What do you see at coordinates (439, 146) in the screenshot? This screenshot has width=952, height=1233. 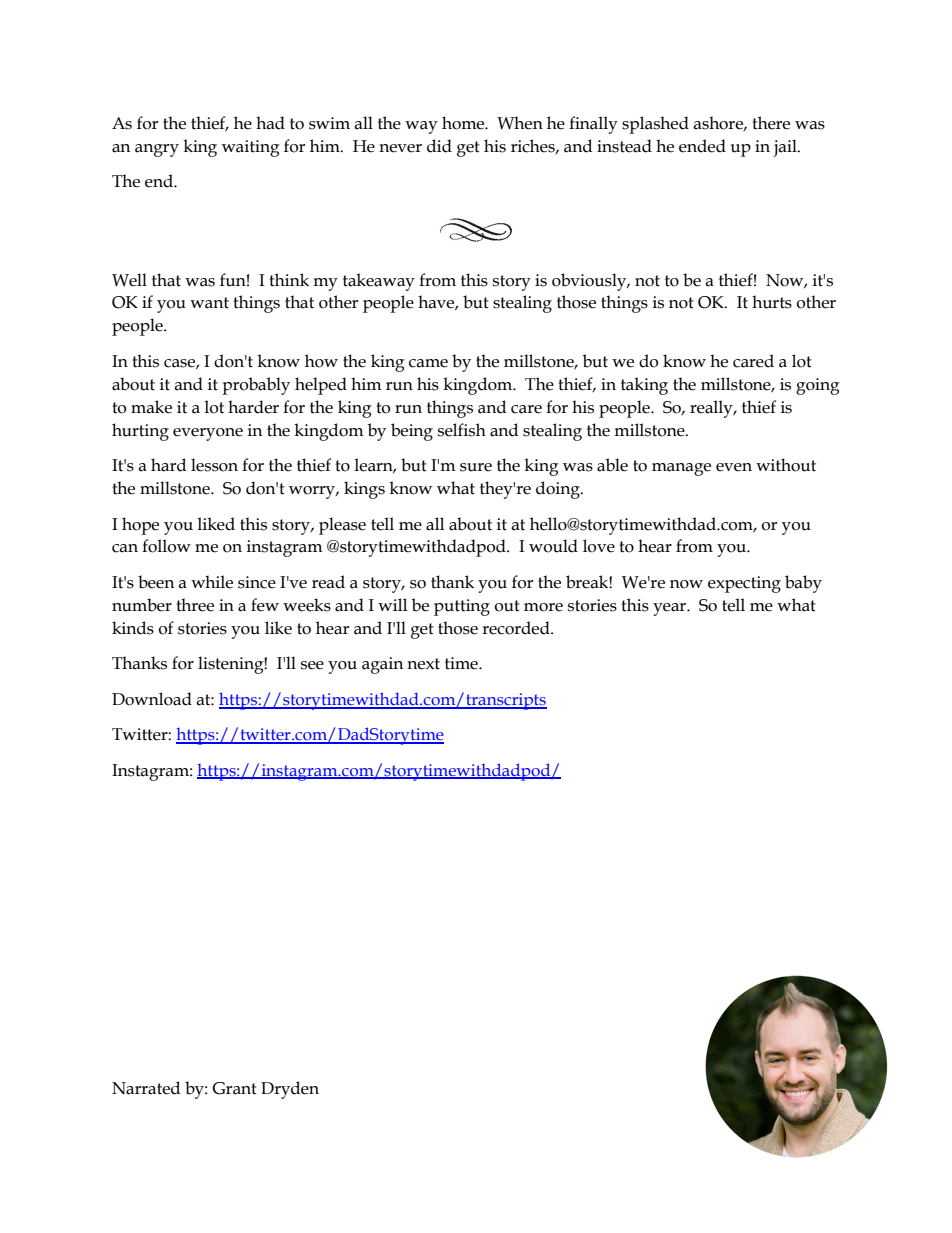 I see `did` at bounding box center [439, 146].
